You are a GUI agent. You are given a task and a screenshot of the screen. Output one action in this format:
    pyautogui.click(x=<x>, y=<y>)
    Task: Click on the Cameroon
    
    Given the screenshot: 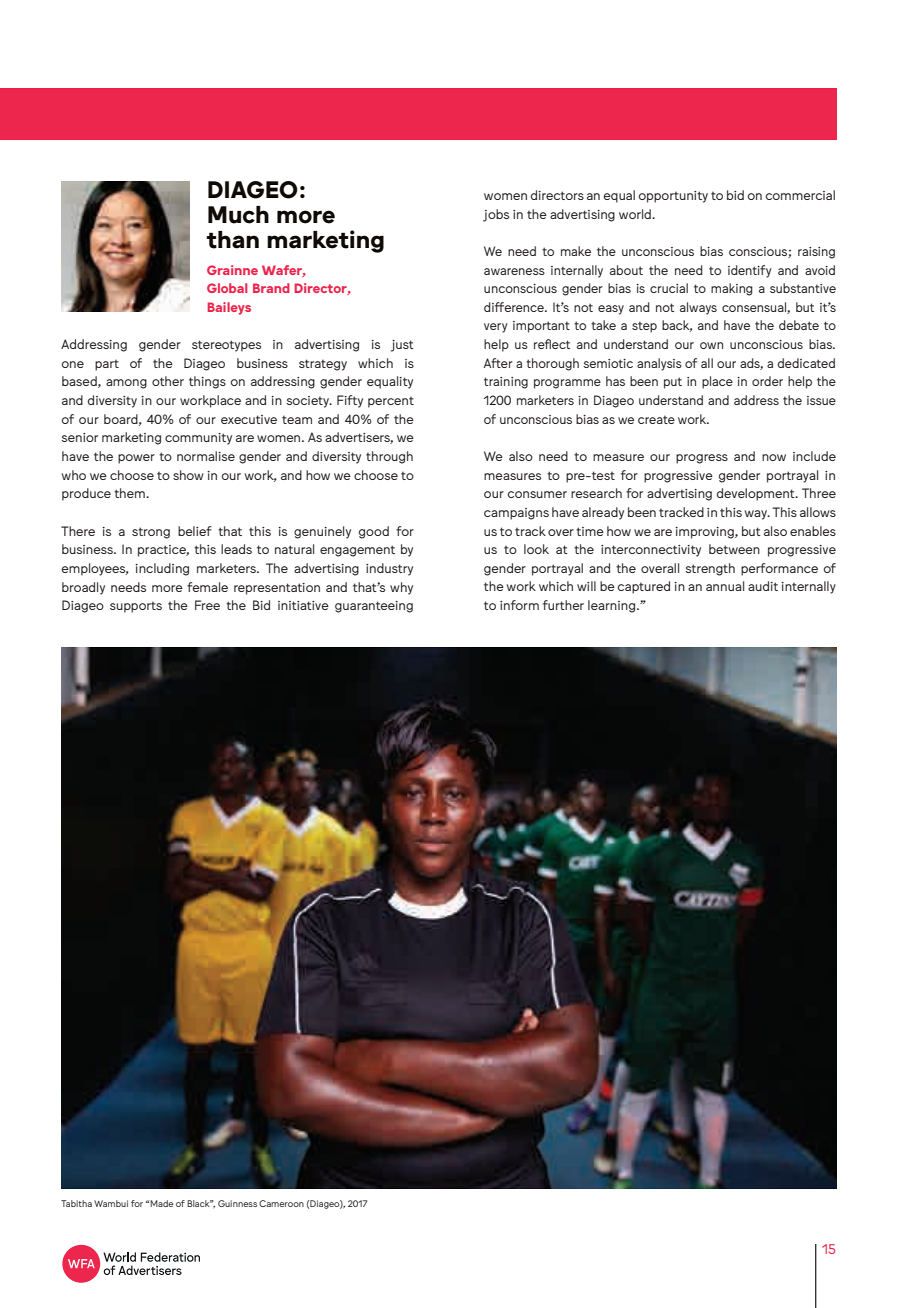 What is the action you would take?
    pyautogui.click(x=281, y=1203)
